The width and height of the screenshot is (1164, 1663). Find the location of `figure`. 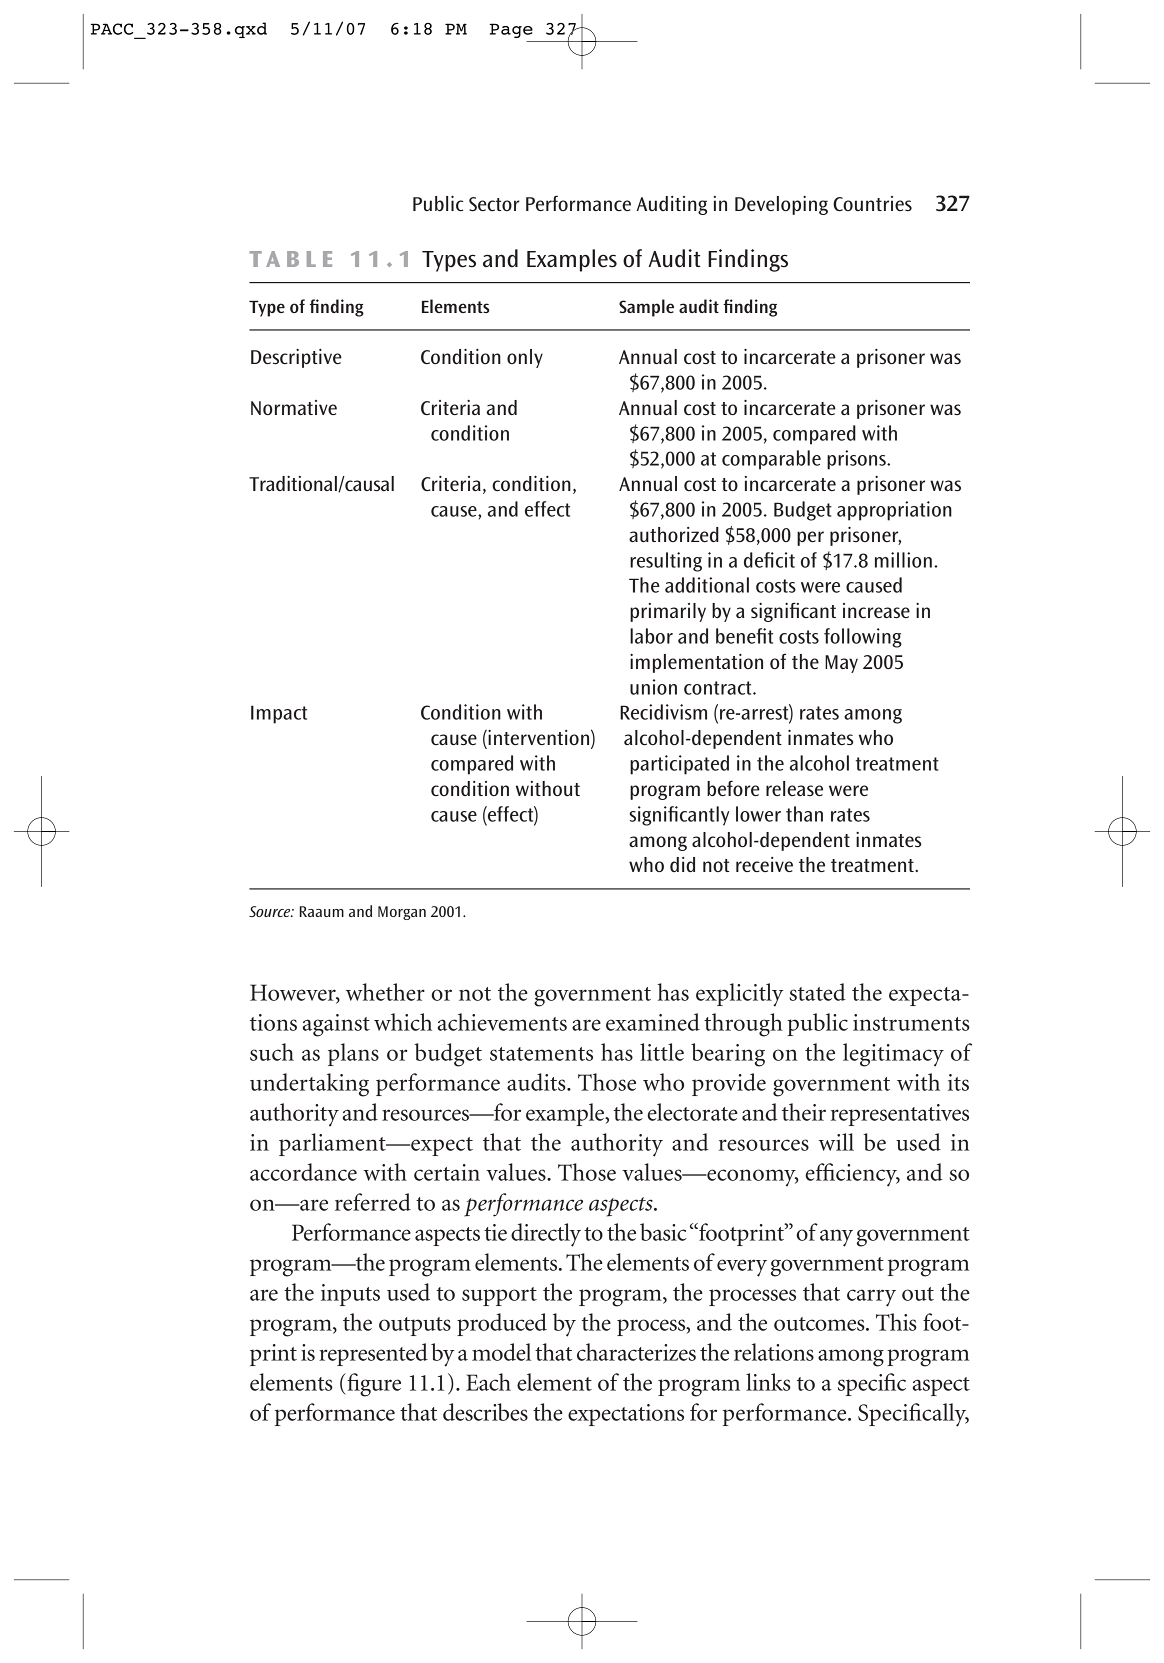

figure is located at coordinates (373, 1385).
